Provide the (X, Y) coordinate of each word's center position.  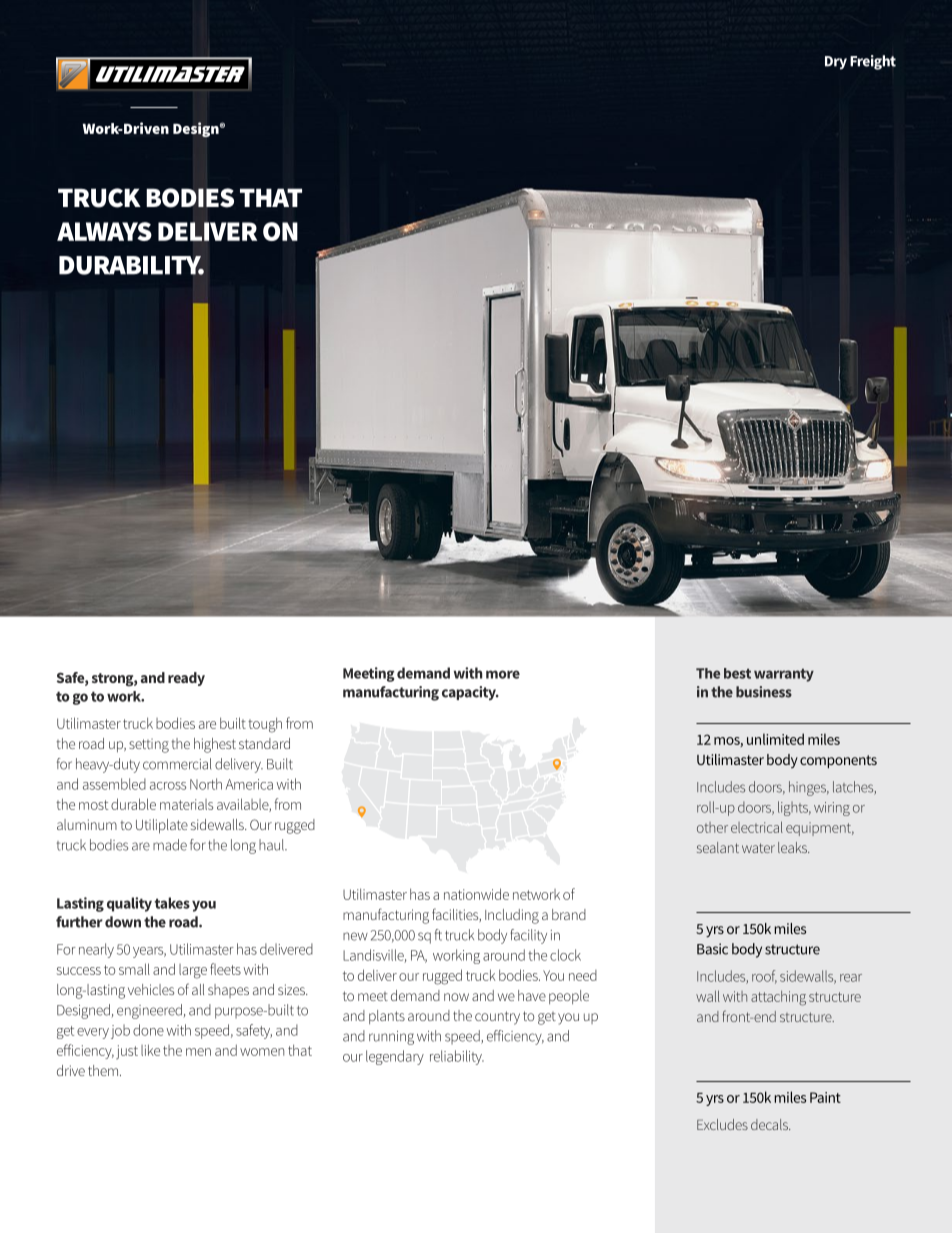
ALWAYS (104, 231)
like (150, 1050)
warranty (784, 675)
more (503, 674)
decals (770, 1124)
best (737, 673)
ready (186, 679)
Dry (836, 63)
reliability (457, 1057)
